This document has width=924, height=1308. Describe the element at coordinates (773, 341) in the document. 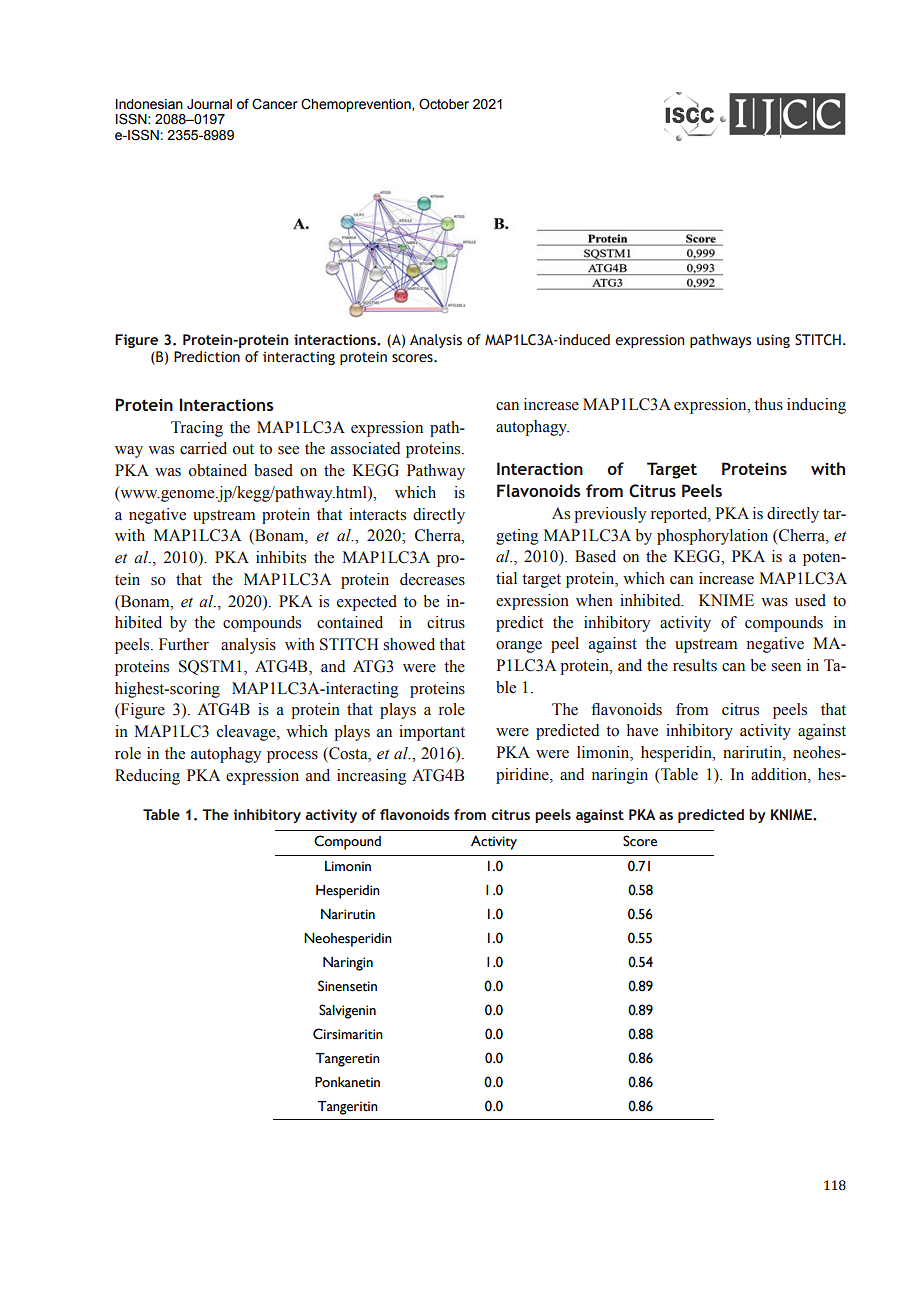

I see `using` at that location.
